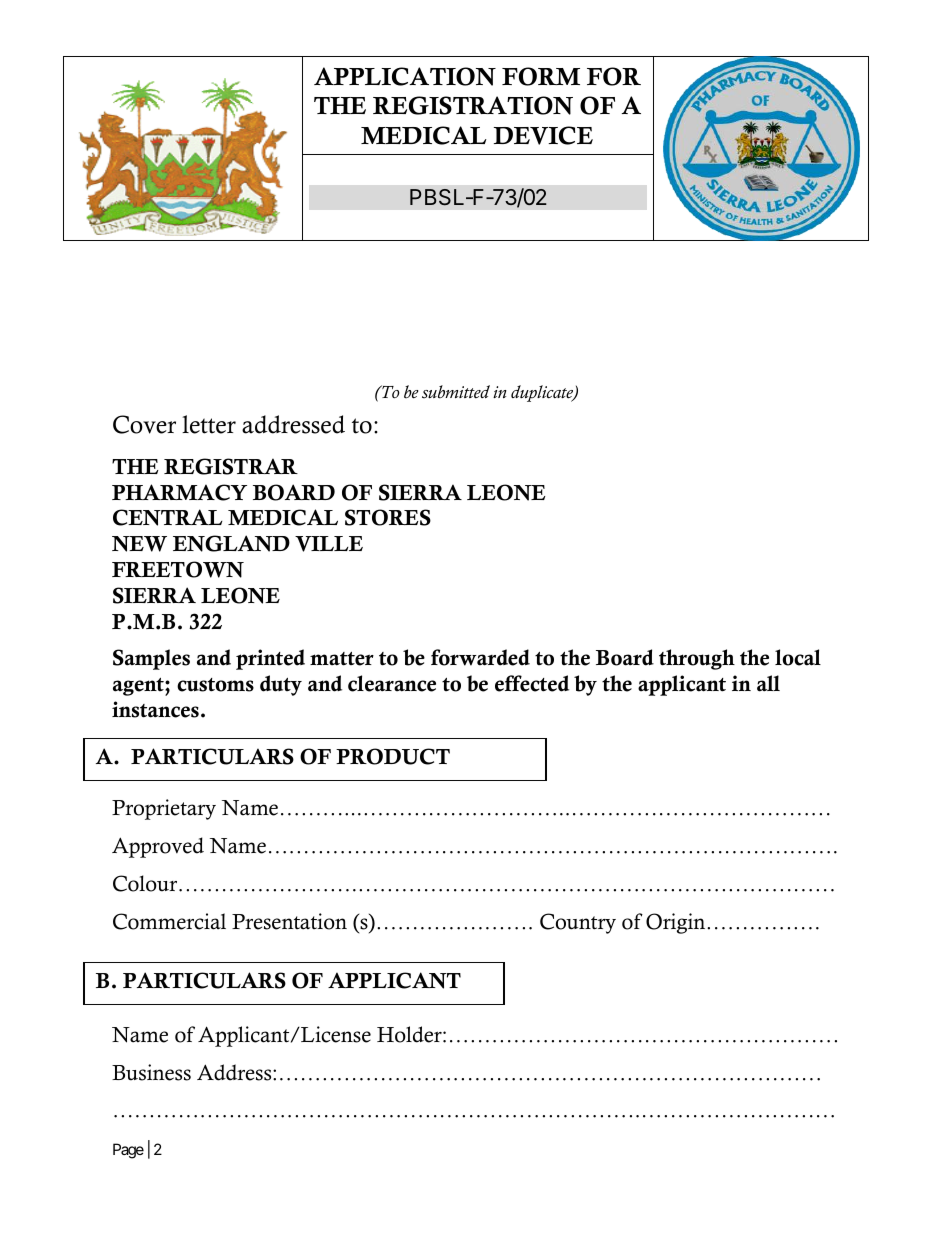 This screenshot has width=952, height=1233. Describe the element at coordinates (473, 105) in the screenshot. I see `REGISTRATION` at that location.
